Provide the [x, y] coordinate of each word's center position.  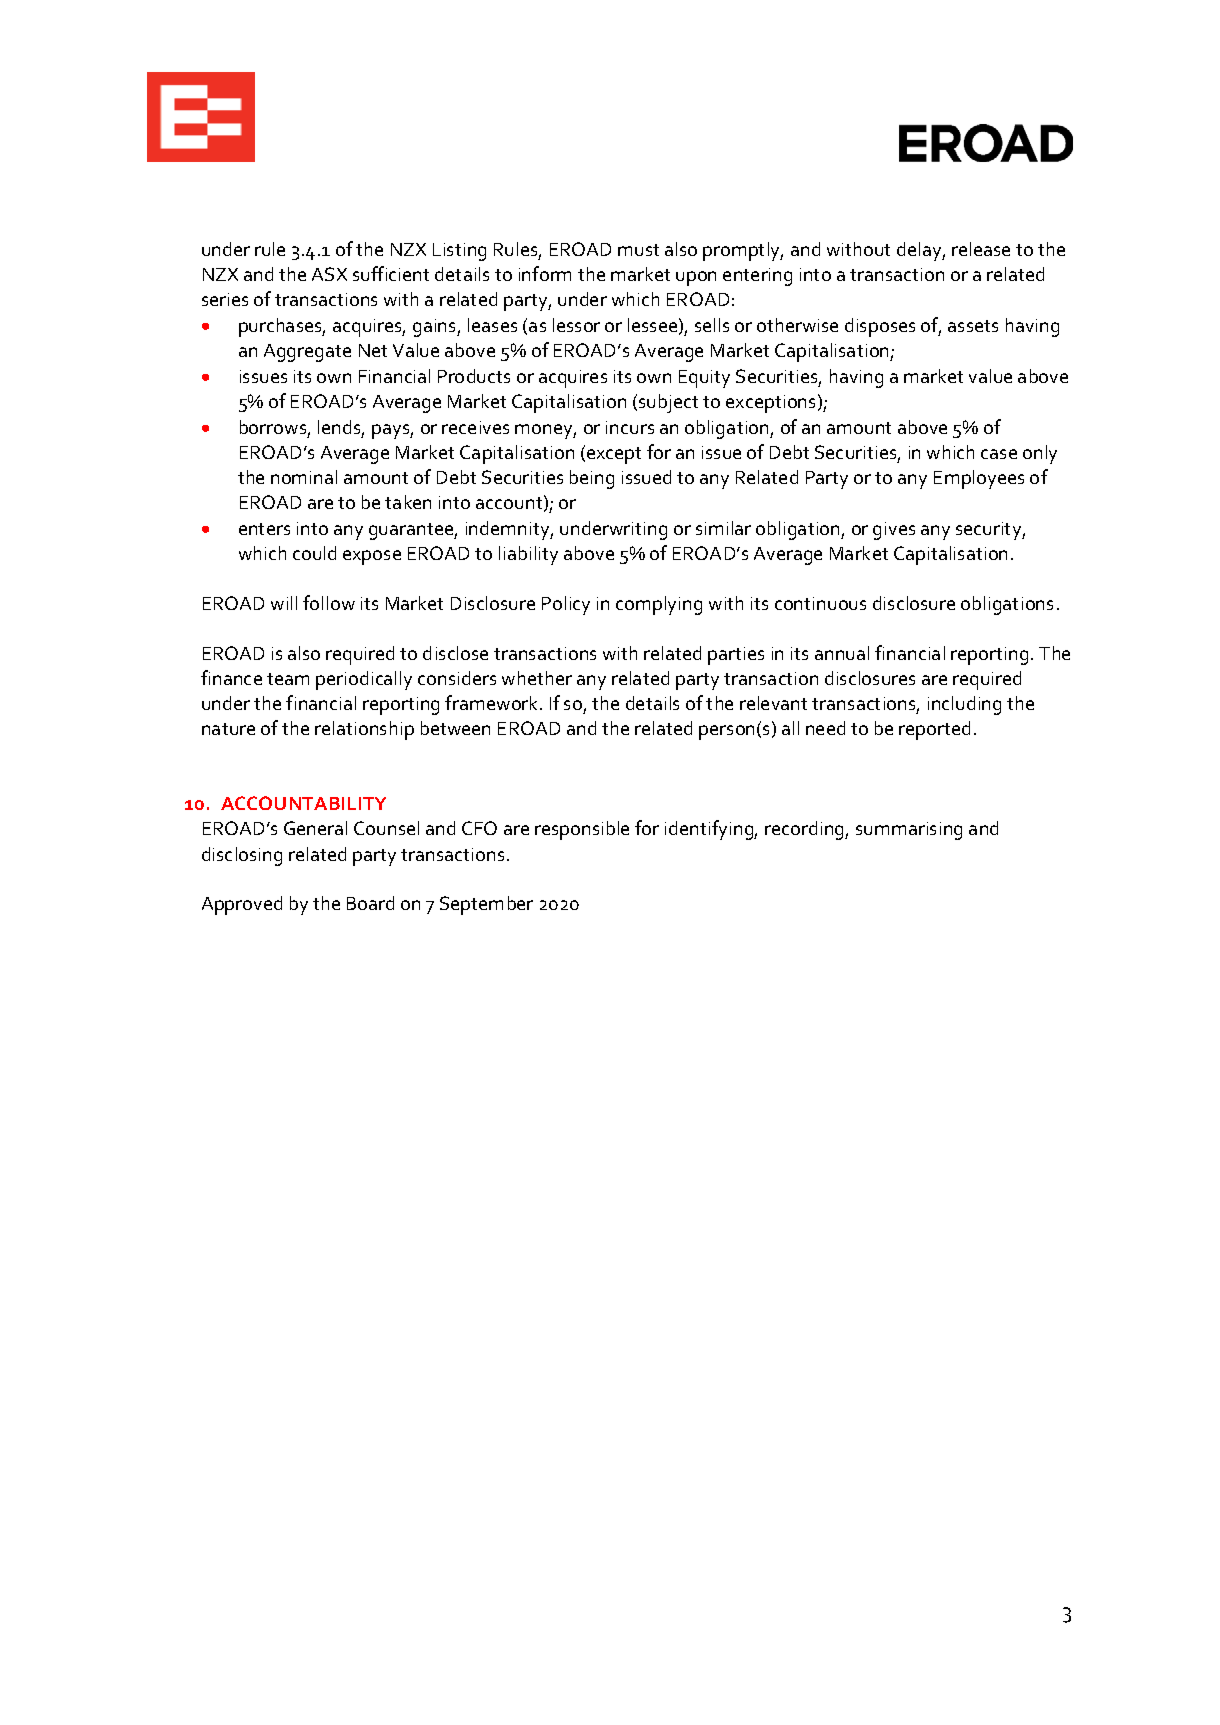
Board [370, 903]
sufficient [391, 273]
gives [894, 531]
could [314, 553]
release [981, 249]
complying [659, 605]
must [638, 250]
